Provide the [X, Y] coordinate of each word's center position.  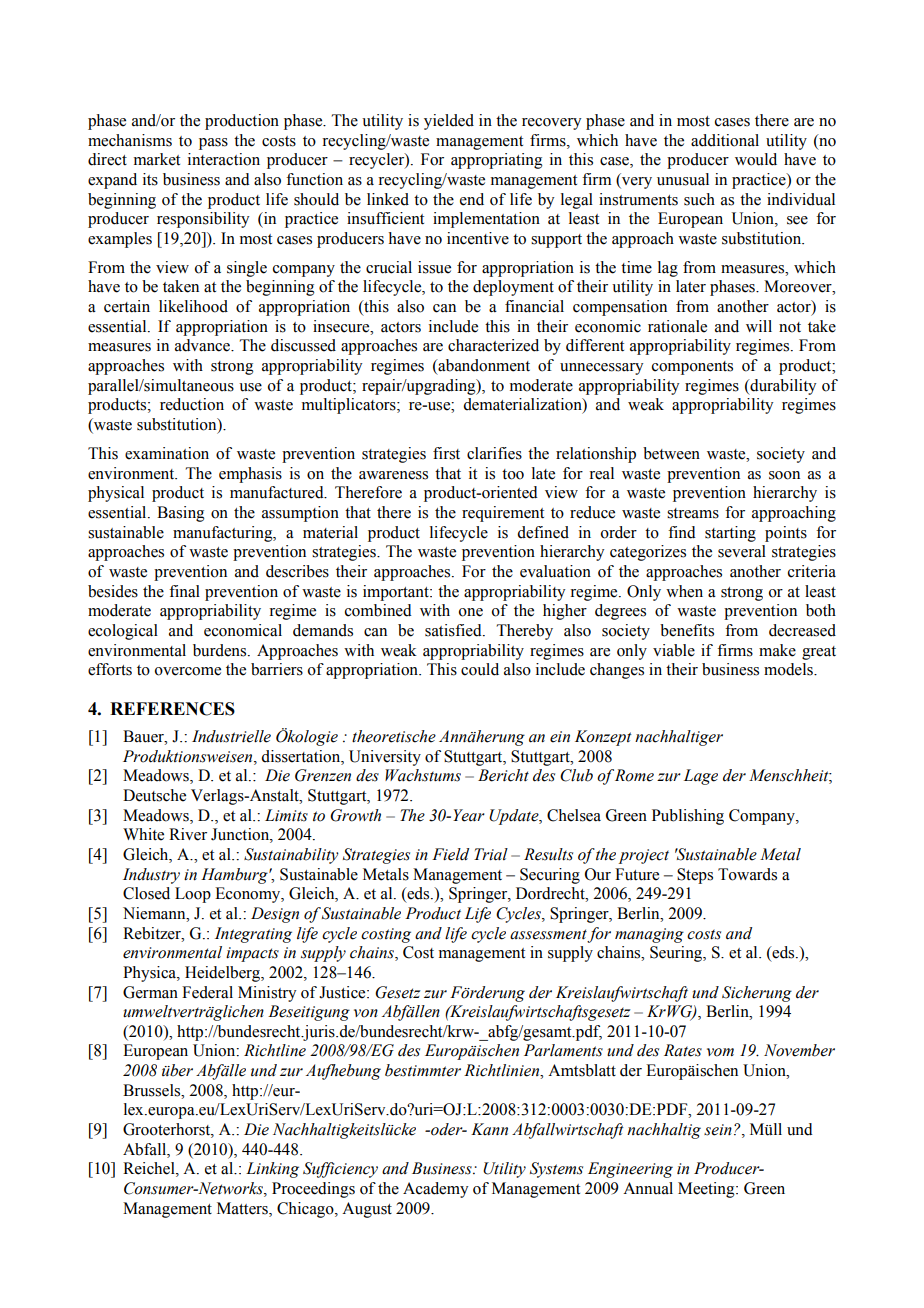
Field [450, 854]
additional [725, 140]
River [188, 834]
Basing [181, 514]
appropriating [497, 161]
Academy [435, 1190]
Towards [747, 874]
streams [693, 513]
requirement [503, 514]
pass [213, 144]
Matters [243, 1208]
